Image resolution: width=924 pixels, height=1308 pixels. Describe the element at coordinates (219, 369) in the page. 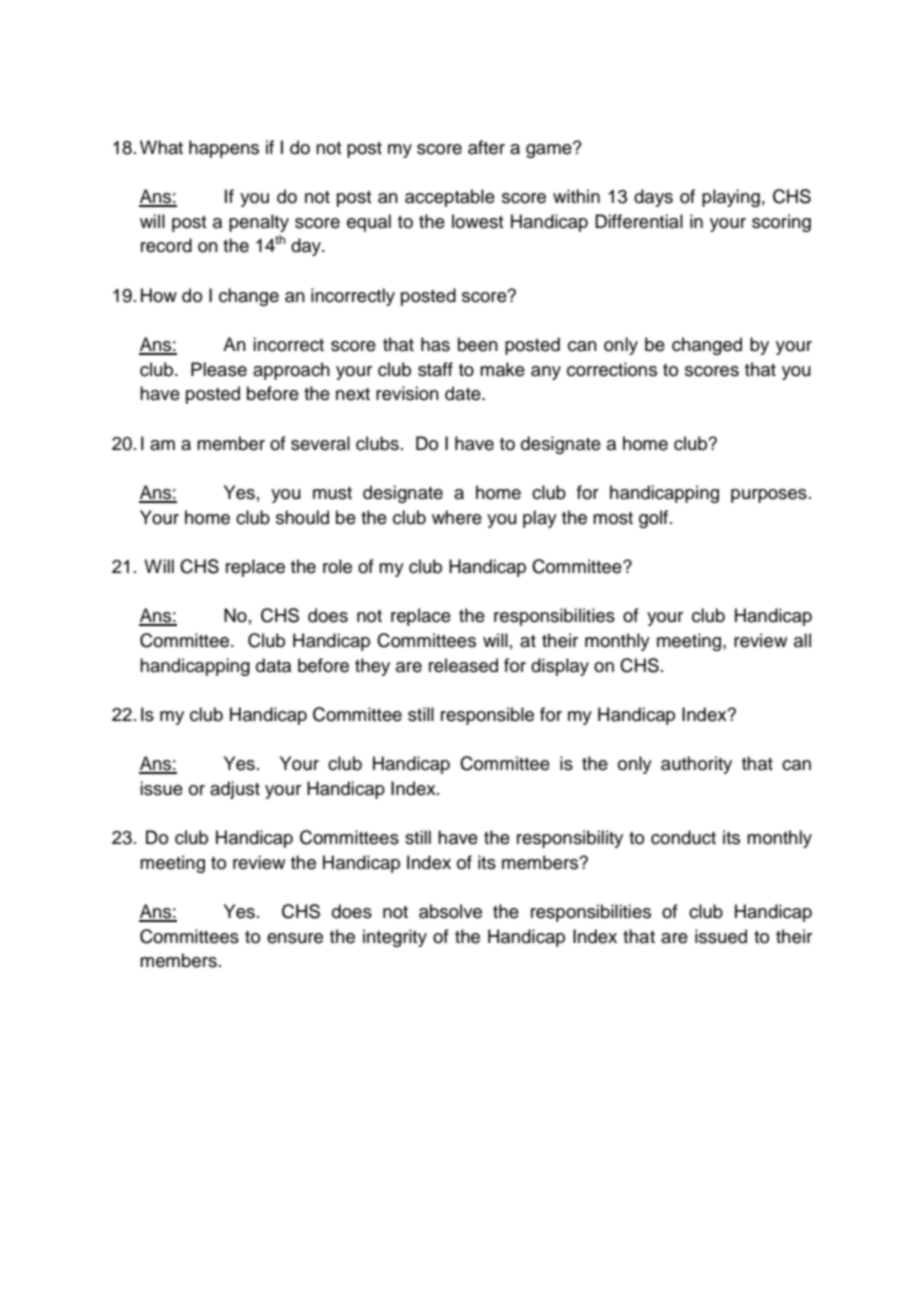

I see `Please` at that location.
